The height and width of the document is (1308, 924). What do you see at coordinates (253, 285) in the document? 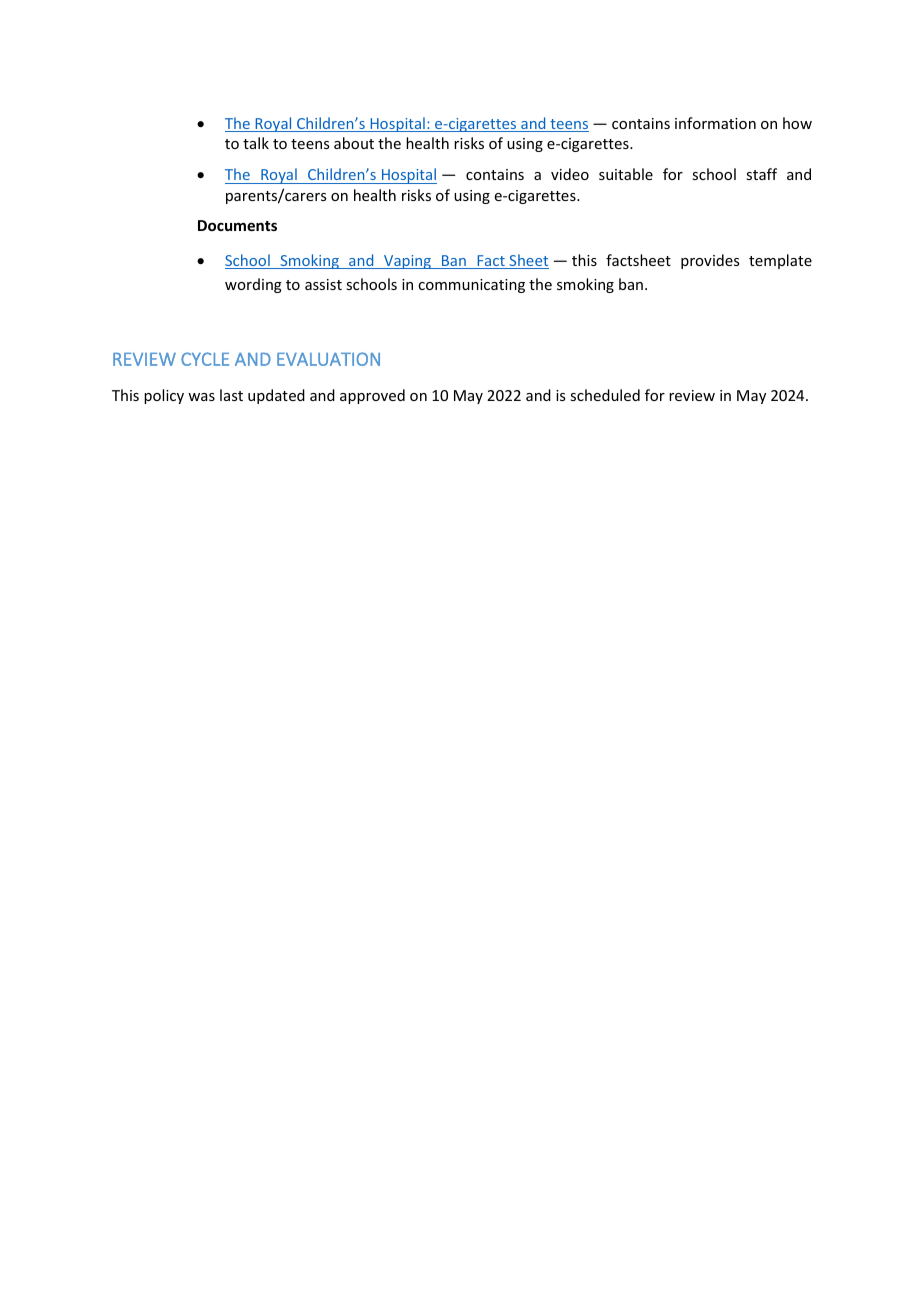
I see `wording` at bounding box center [253, 285].
